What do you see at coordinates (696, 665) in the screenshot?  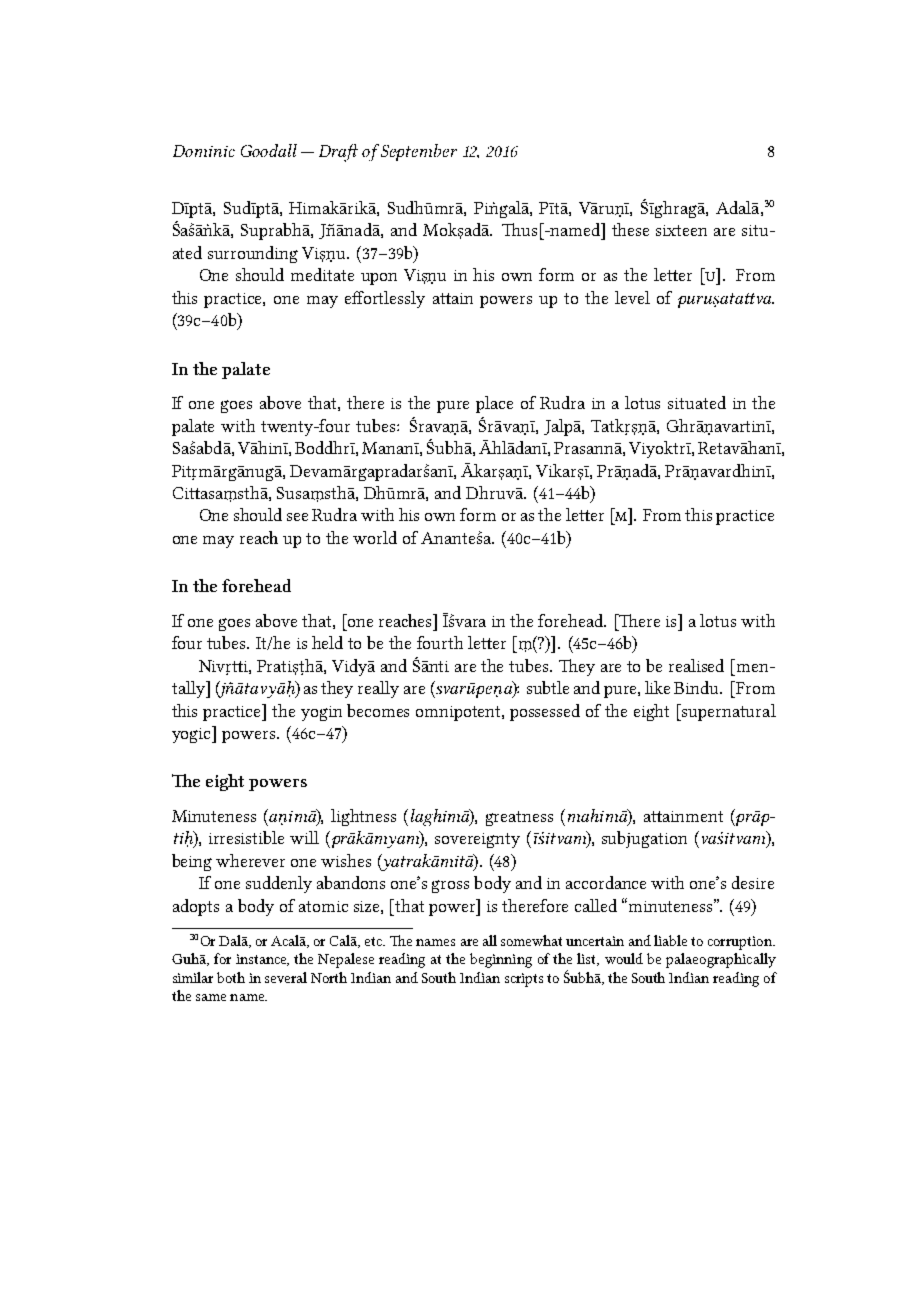 I see `realised` at bounding box center [696, 665].
